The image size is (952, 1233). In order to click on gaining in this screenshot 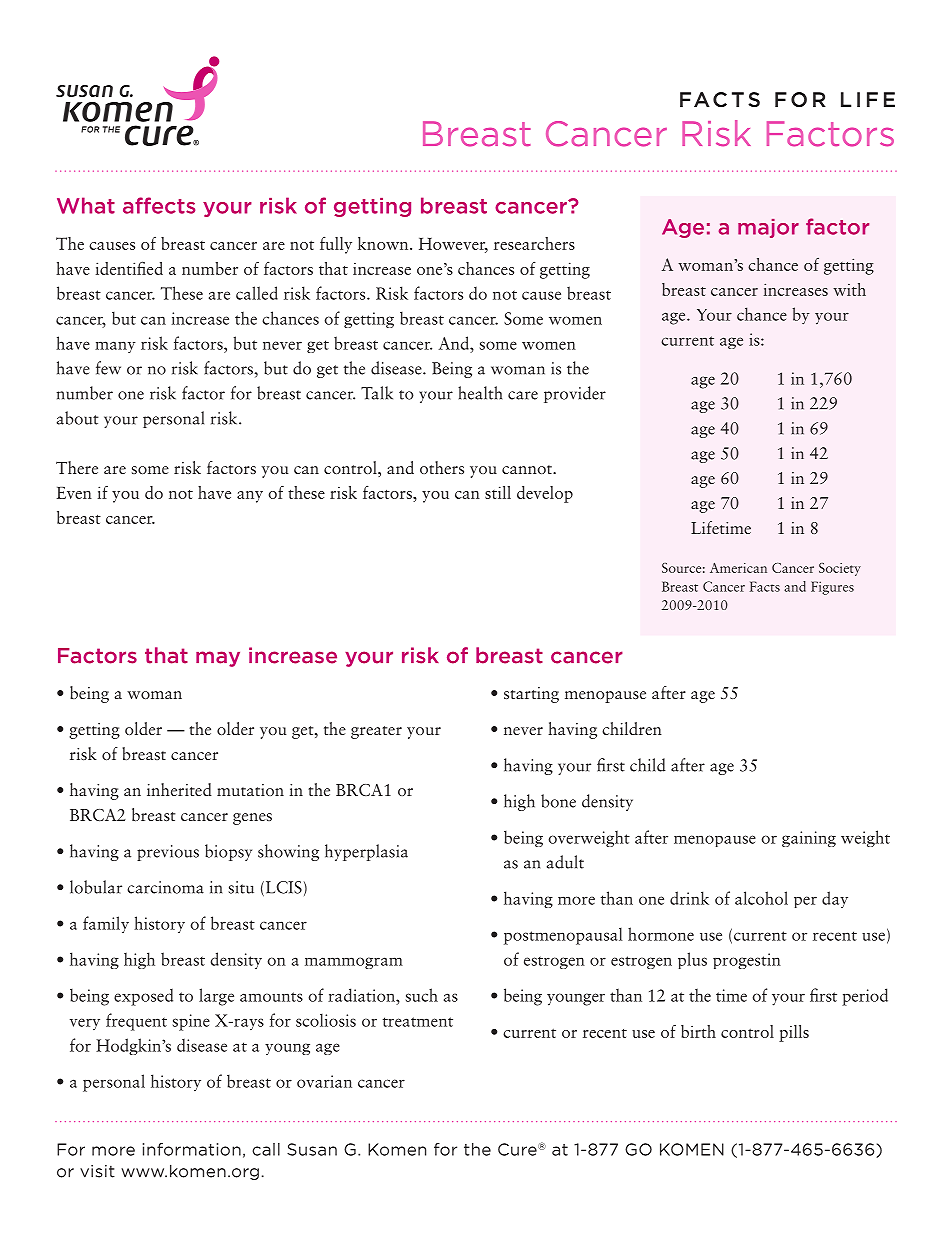, I will do `click(809, 839)`.
